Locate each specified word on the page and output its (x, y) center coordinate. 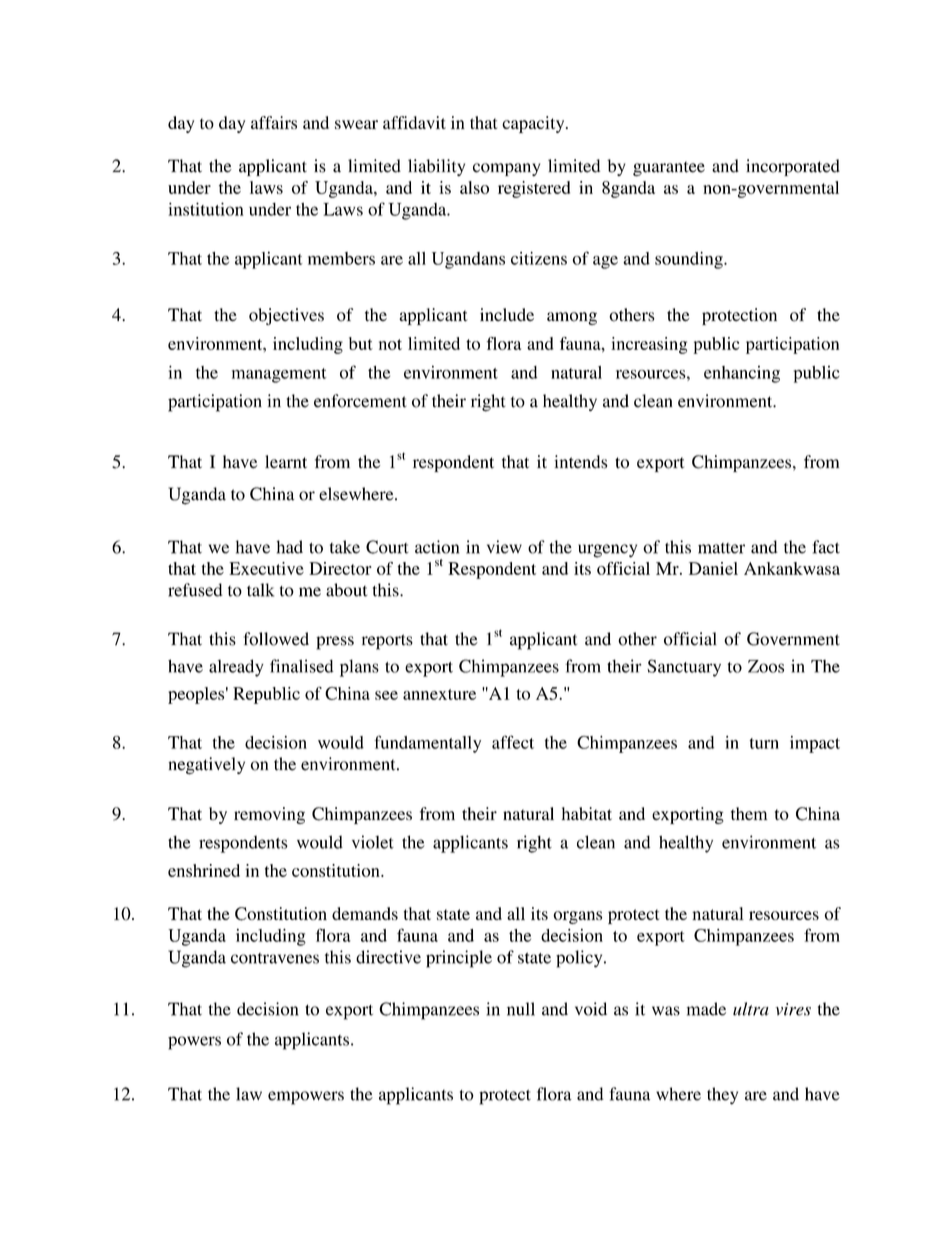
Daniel (713, 568)
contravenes (275, 958)
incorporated (793, 167)
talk (260, 590)
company (506, 169)
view (504, 547)
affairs (274, 122)
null (521, 1009)
